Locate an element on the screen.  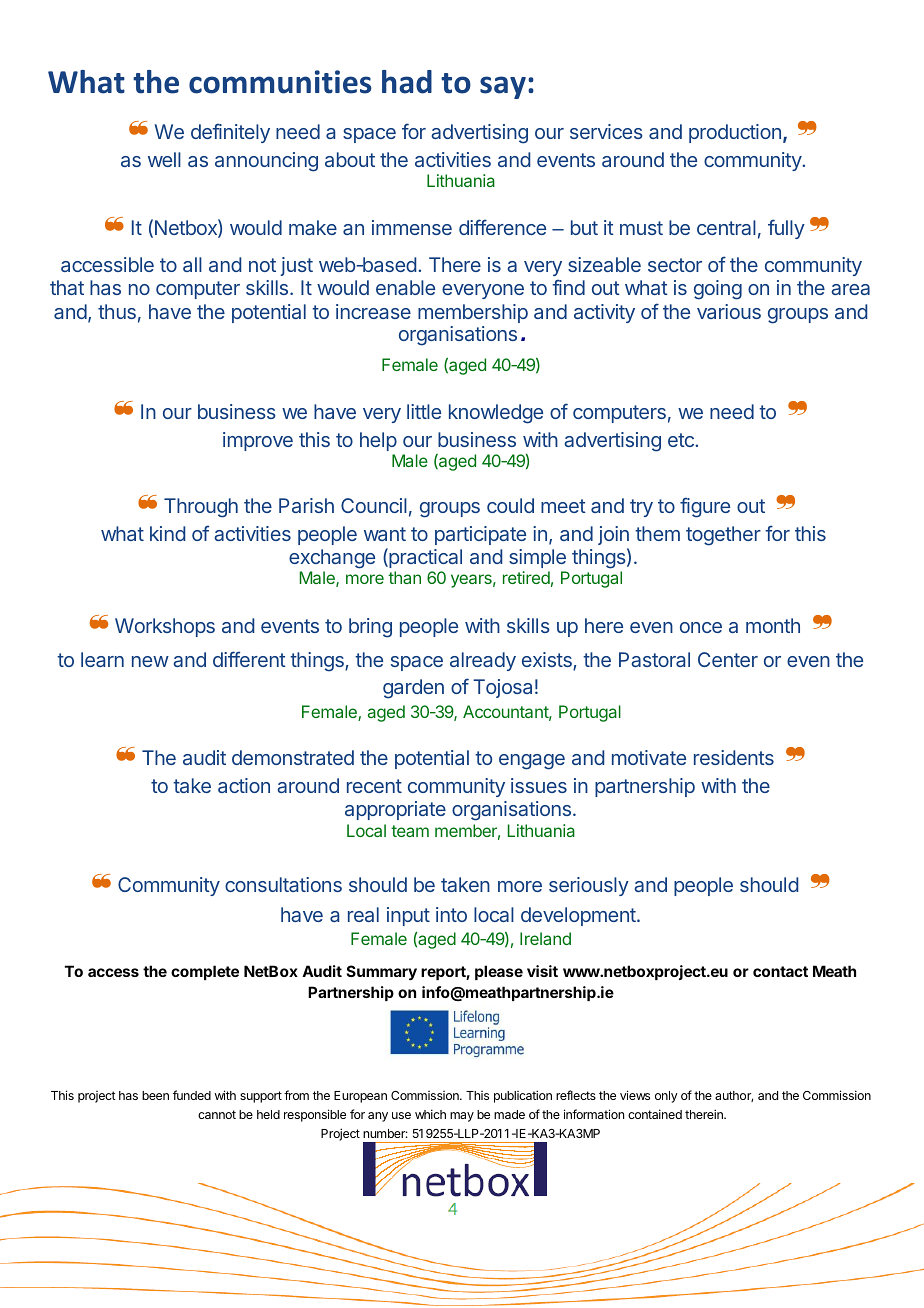
month is located at coordinates (773, 625).
